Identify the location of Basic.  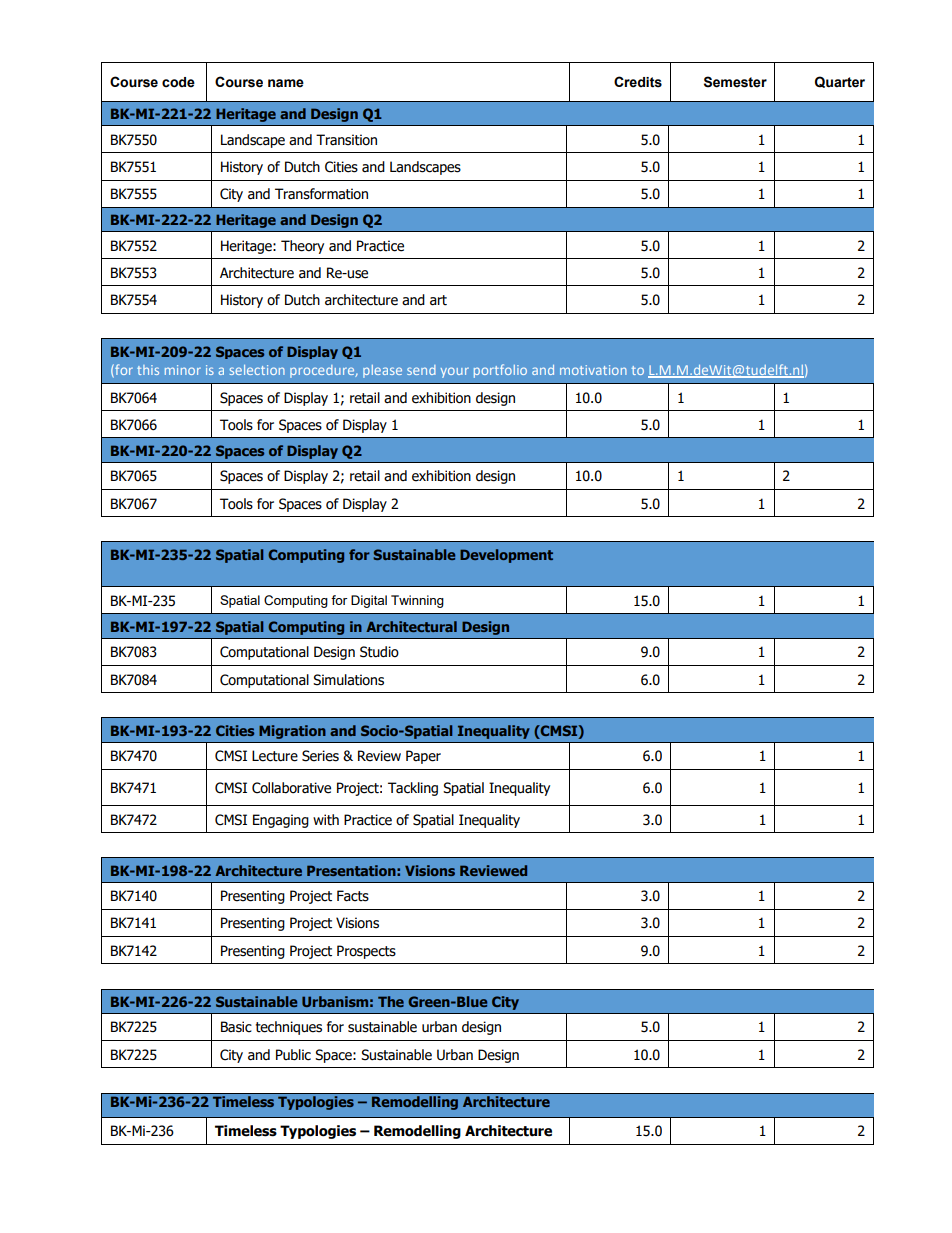
(236, 1027).
